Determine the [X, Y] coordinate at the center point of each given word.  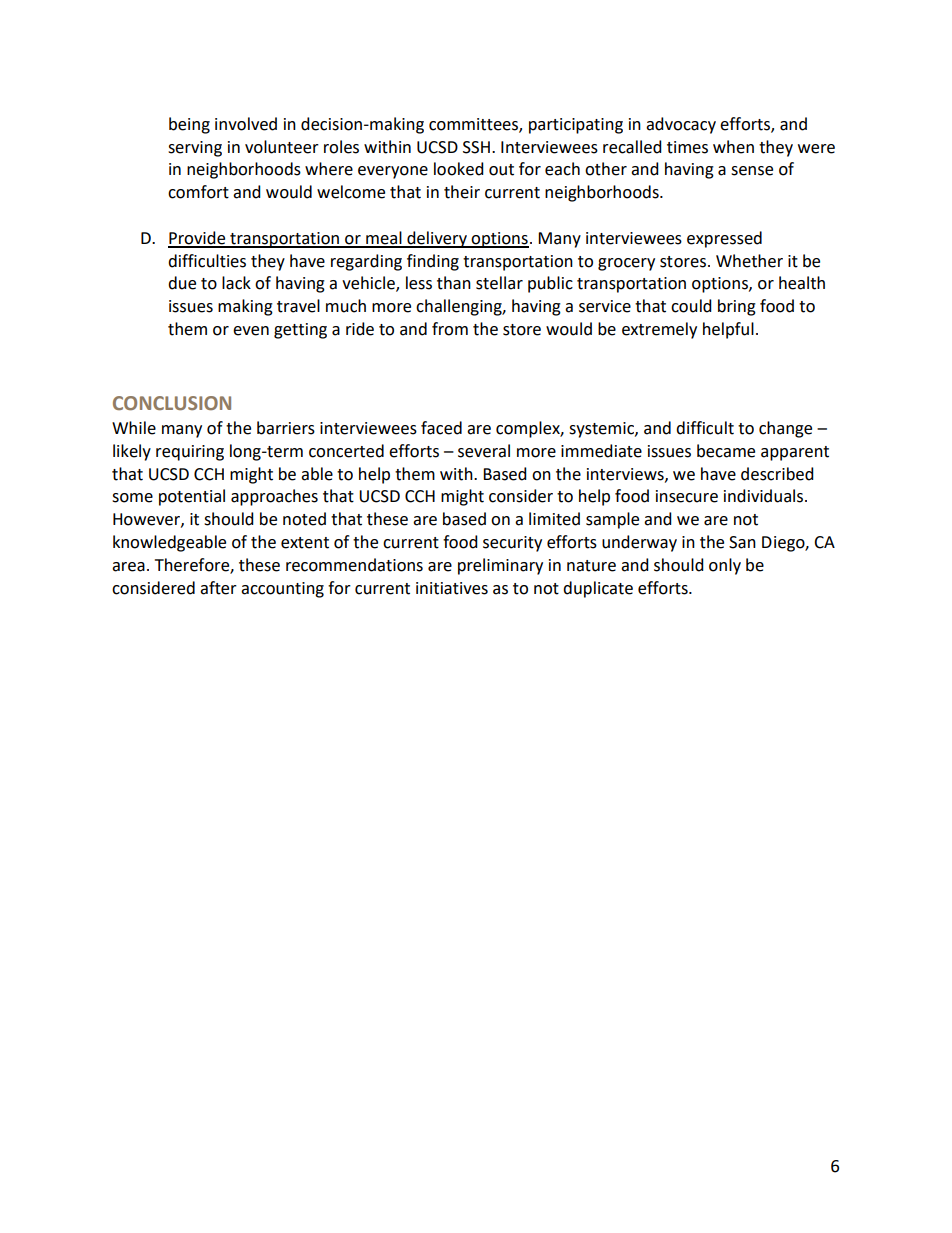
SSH [476, 147]
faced [441, 428]
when [733, 147]
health [802, 283]
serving [195, 149]
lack [236, 283]
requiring [190, 453]
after [218, 588]
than [454, 283]
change [785, 429]
